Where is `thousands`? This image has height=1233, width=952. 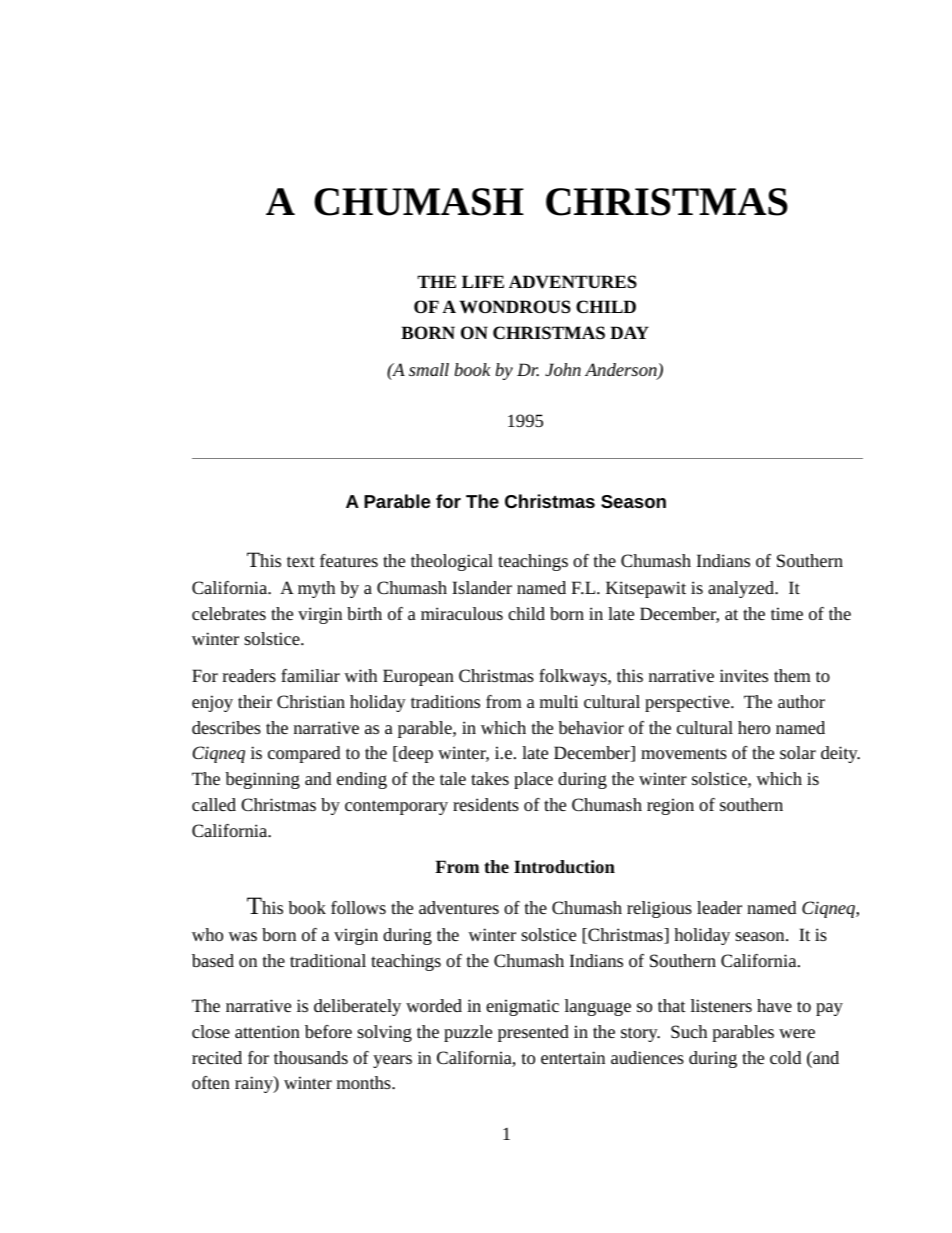
thousands is located at coordinates (311, 1057).
